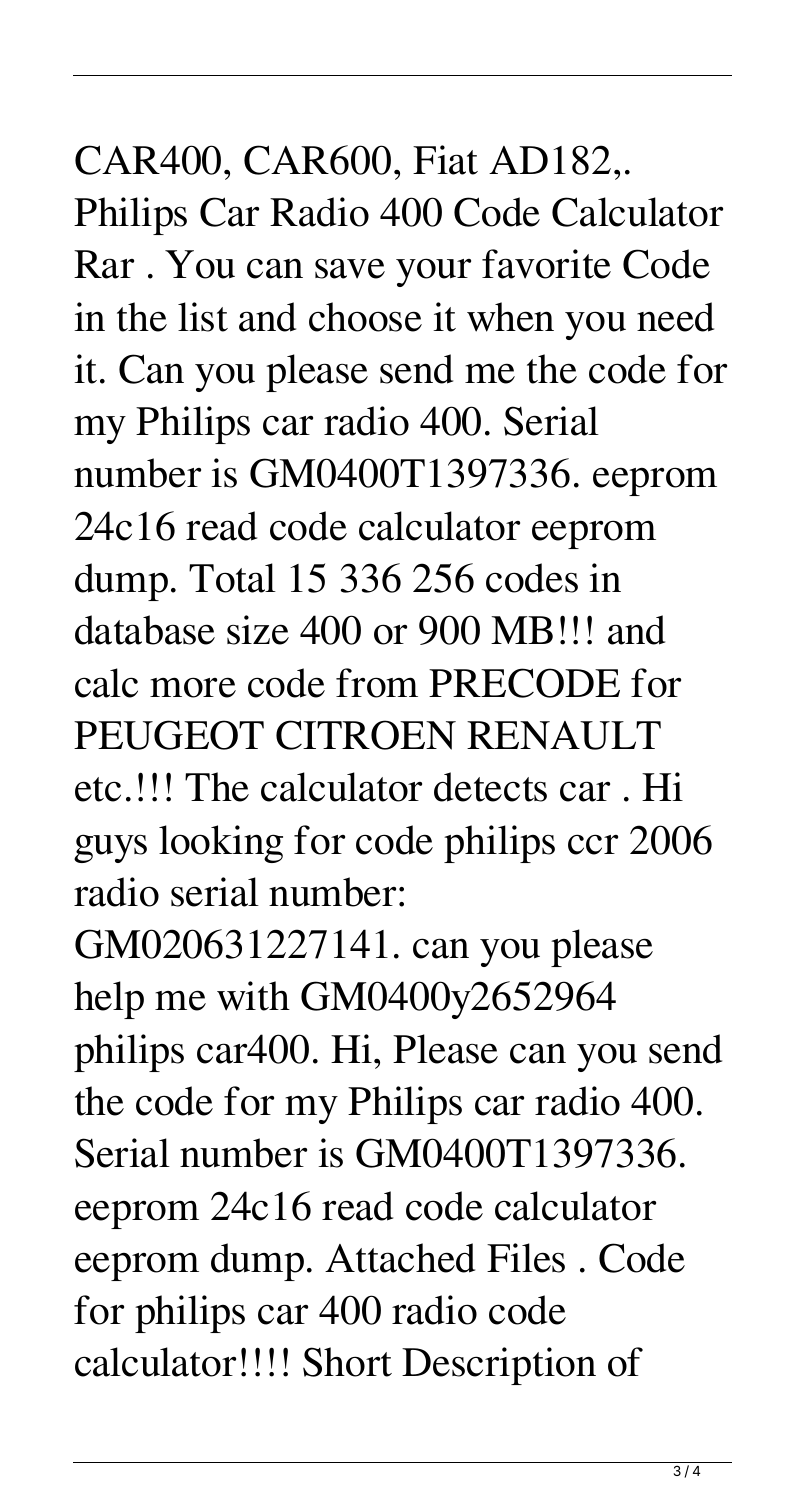 The width and height of the image is (805, 1512). I want to click on Short, so click(347, 1362).
